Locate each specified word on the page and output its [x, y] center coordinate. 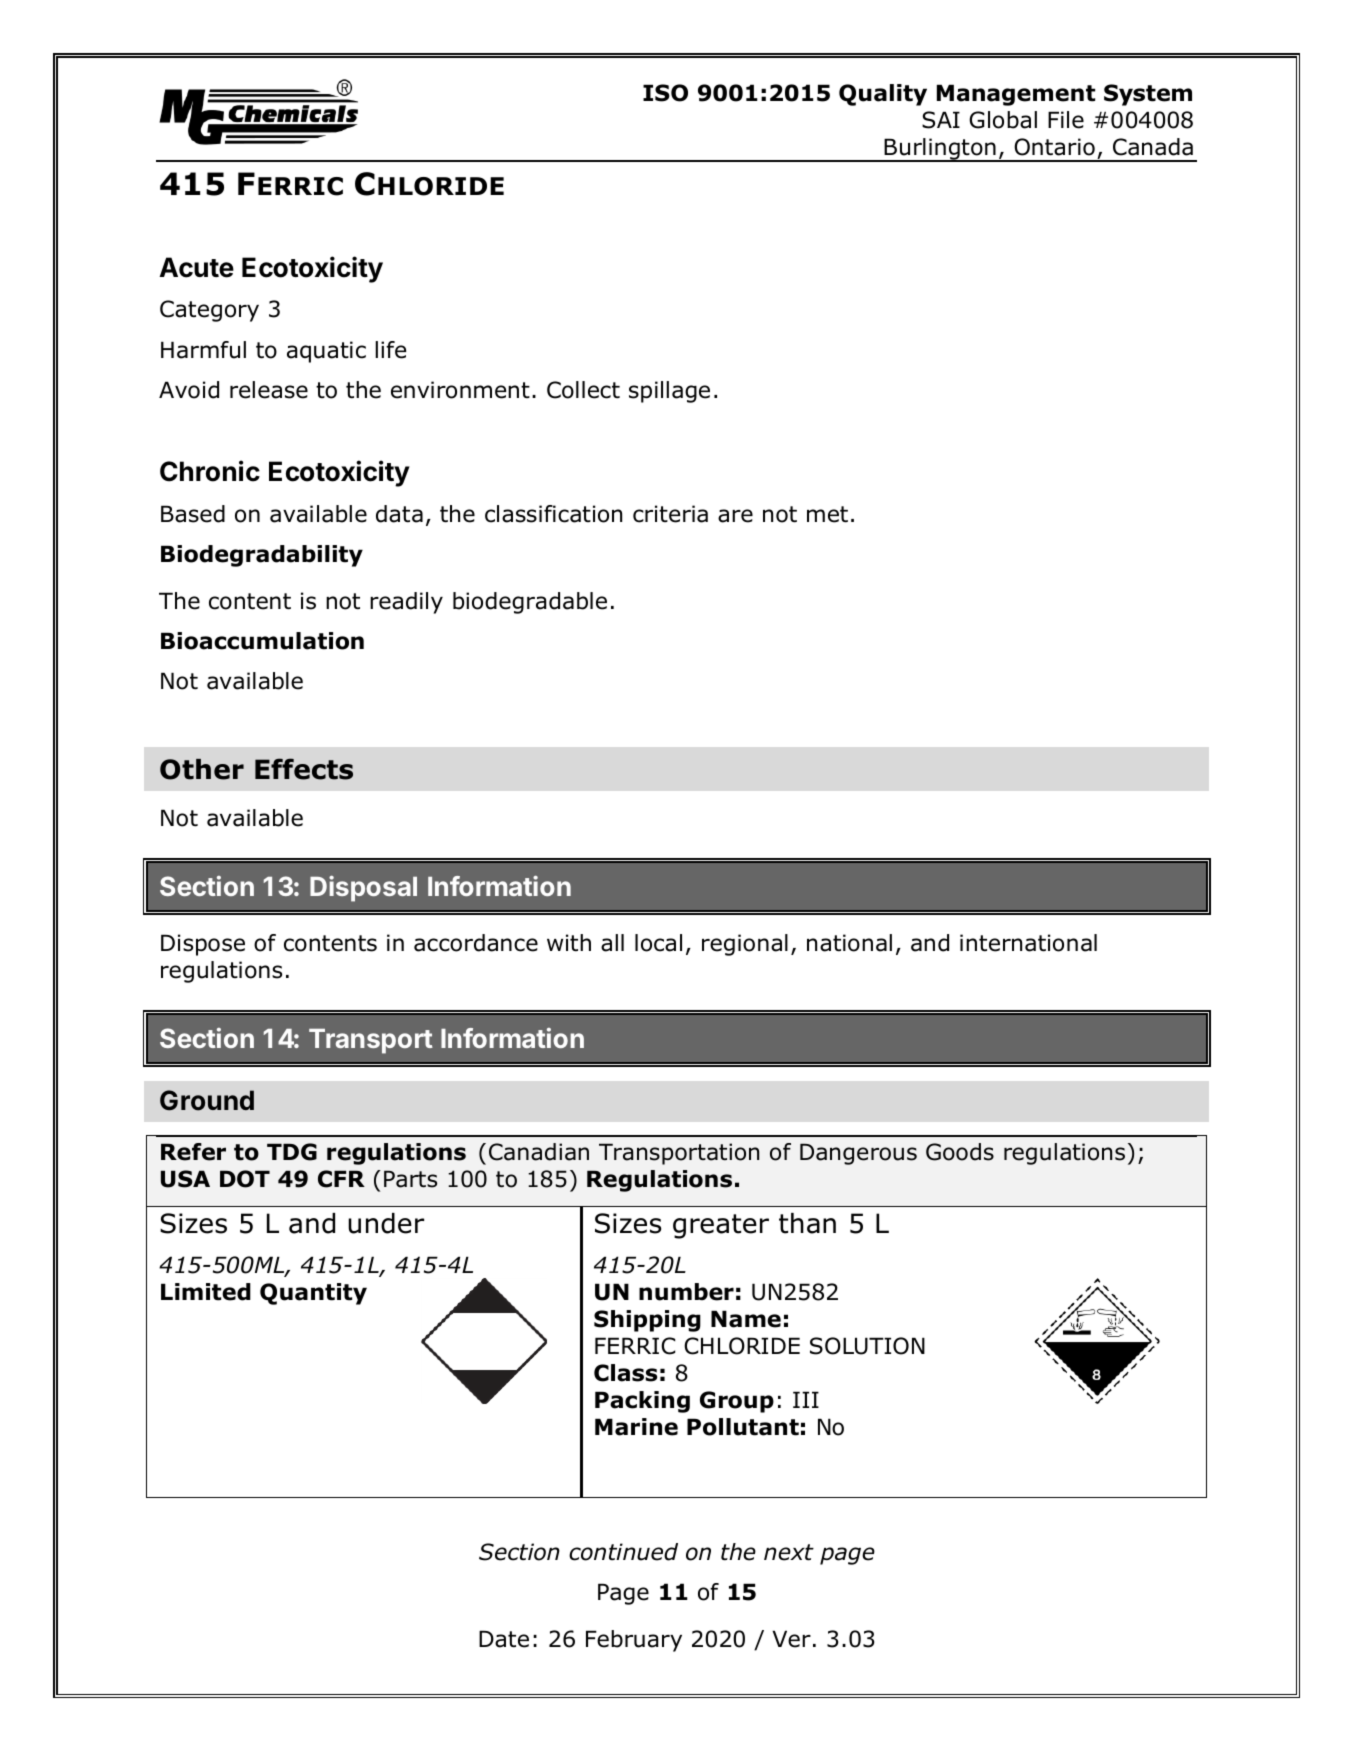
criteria [670, 514]
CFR [341, 1179]
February [634, 1641]
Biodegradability [262, 556]
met [827, 514]
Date [504, 1639]
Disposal [363, 889]
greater [721, 1226]
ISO [665, 93]
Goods [960, 1152]
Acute [196, 267]
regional [745, 945]
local [658, 943]
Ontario [1054, 147]
